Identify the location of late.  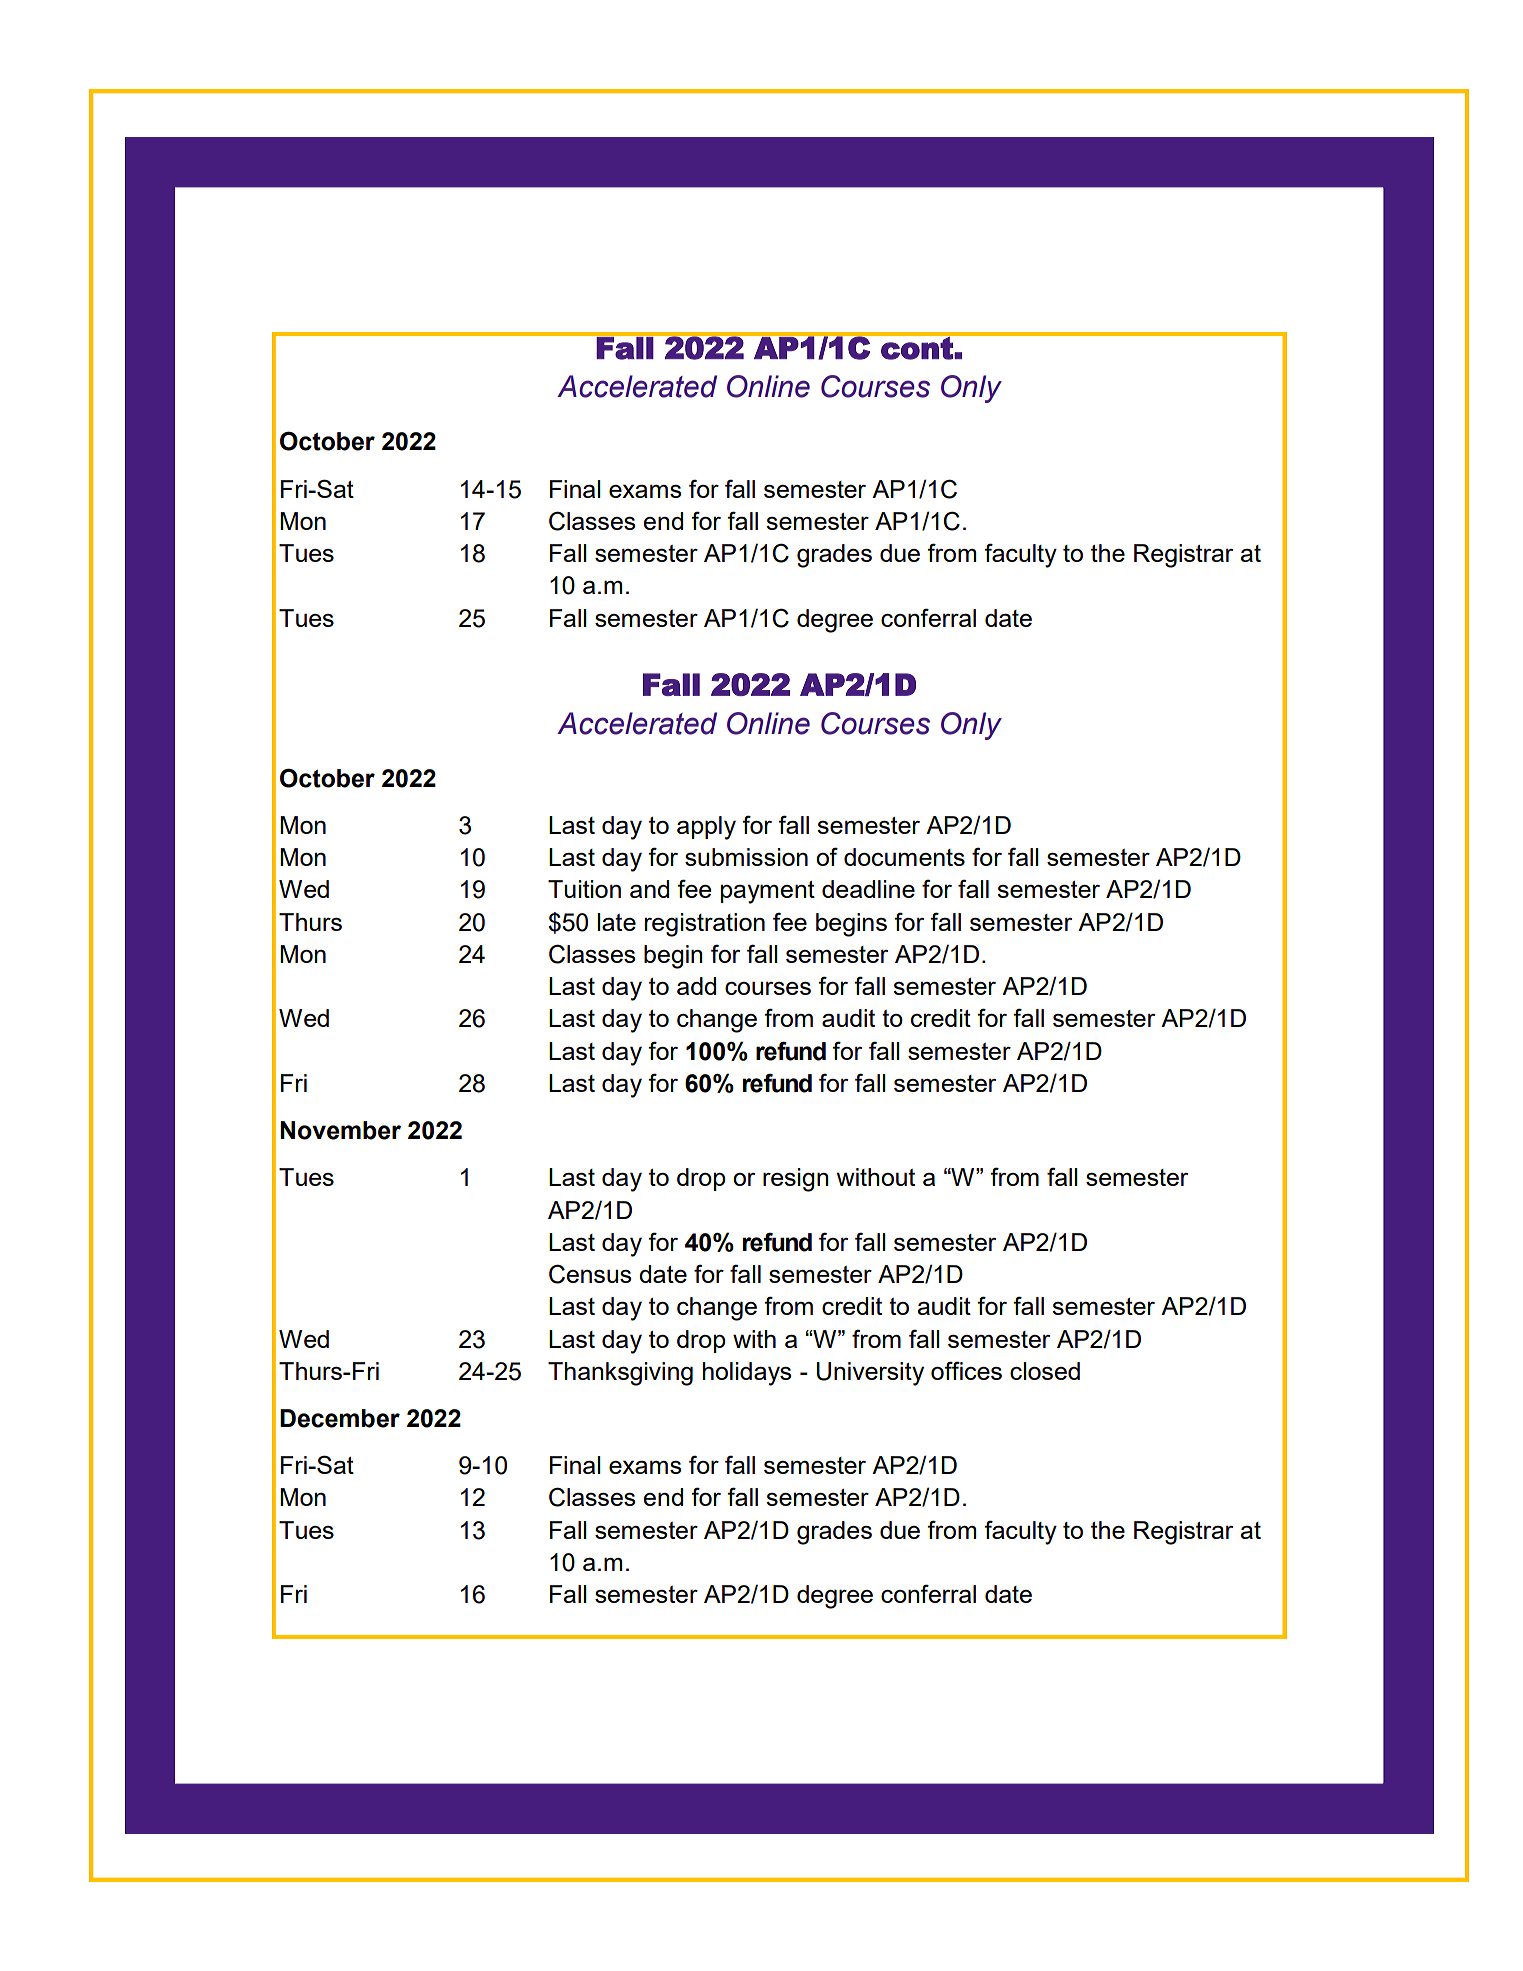
(616, 922).
